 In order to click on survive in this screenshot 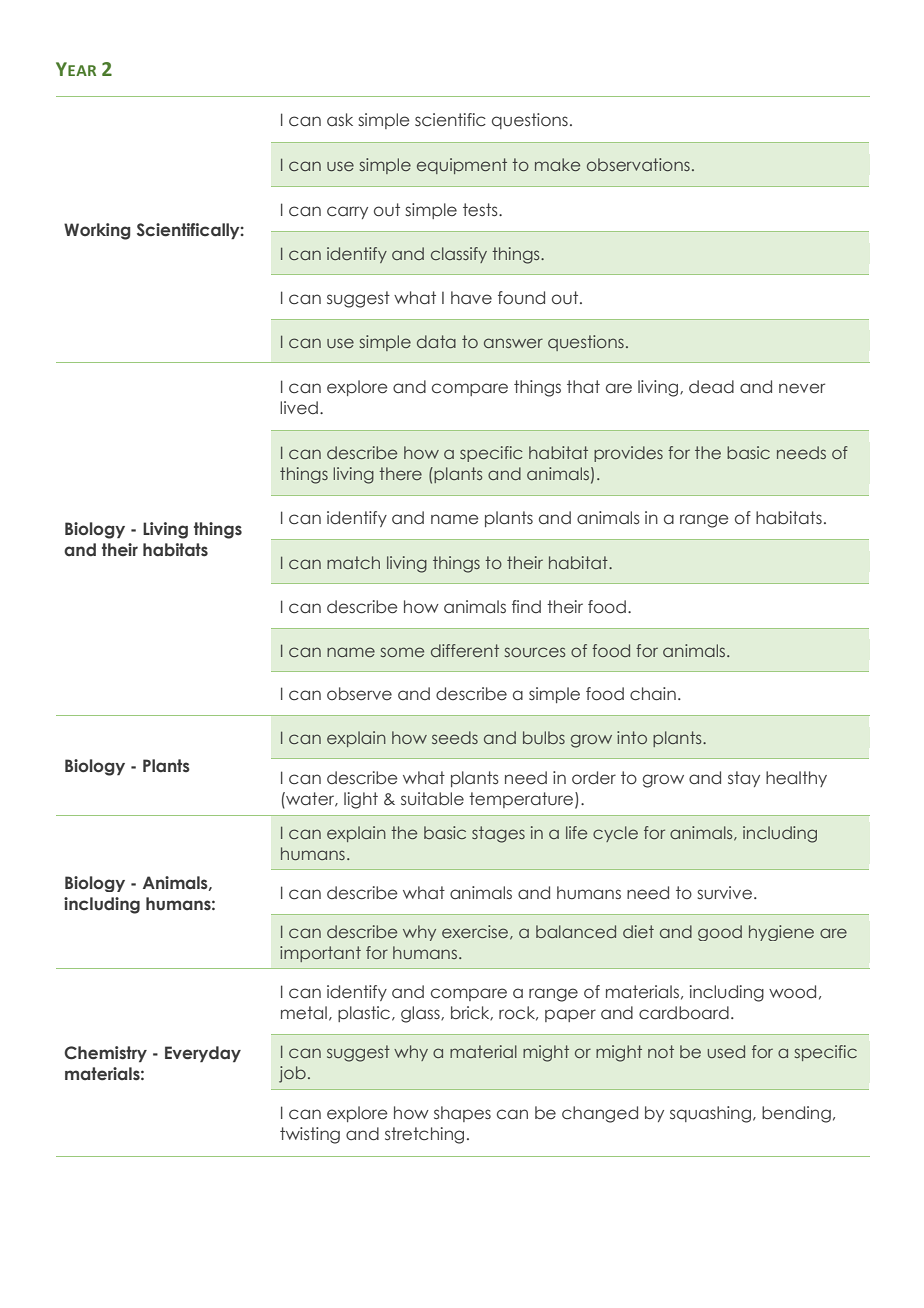, I will do `click(724, 893)`.
